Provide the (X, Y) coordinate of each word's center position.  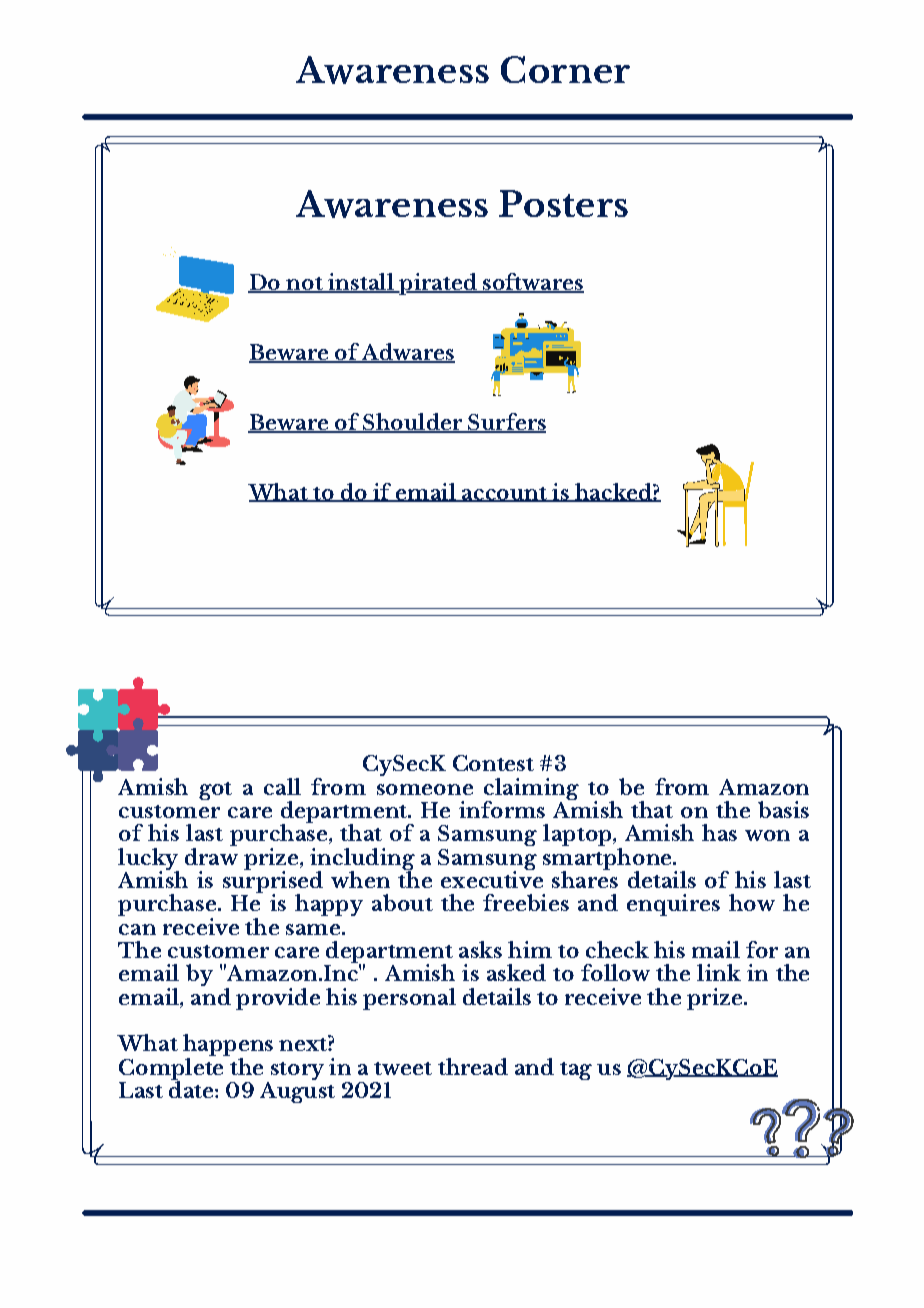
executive (492, 878)
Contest (493, 763)
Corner (565, 69)
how (752, 902)
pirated (438, 284)
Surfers (506, 422)
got (215, 791)
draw (211, 855)
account (504, 494)
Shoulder (412, 422)
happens (228, 1046)
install (361, 283)
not (304, 285)
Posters (563, 203)
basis (783, 809)
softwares (532, 283)
